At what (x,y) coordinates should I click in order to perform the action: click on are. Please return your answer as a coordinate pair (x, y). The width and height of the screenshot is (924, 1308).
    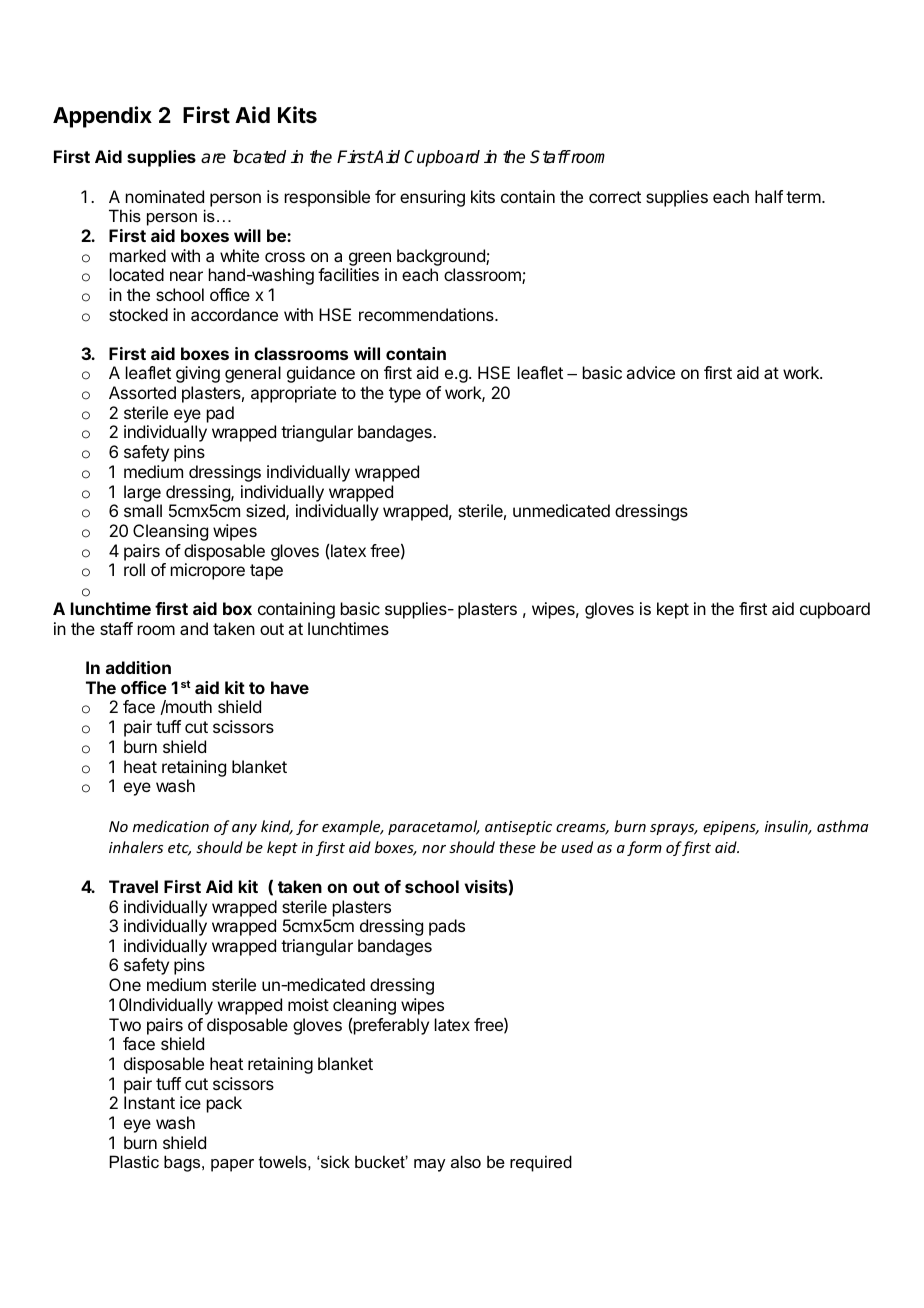
    Looking at the image, I should click on (213, 158).
